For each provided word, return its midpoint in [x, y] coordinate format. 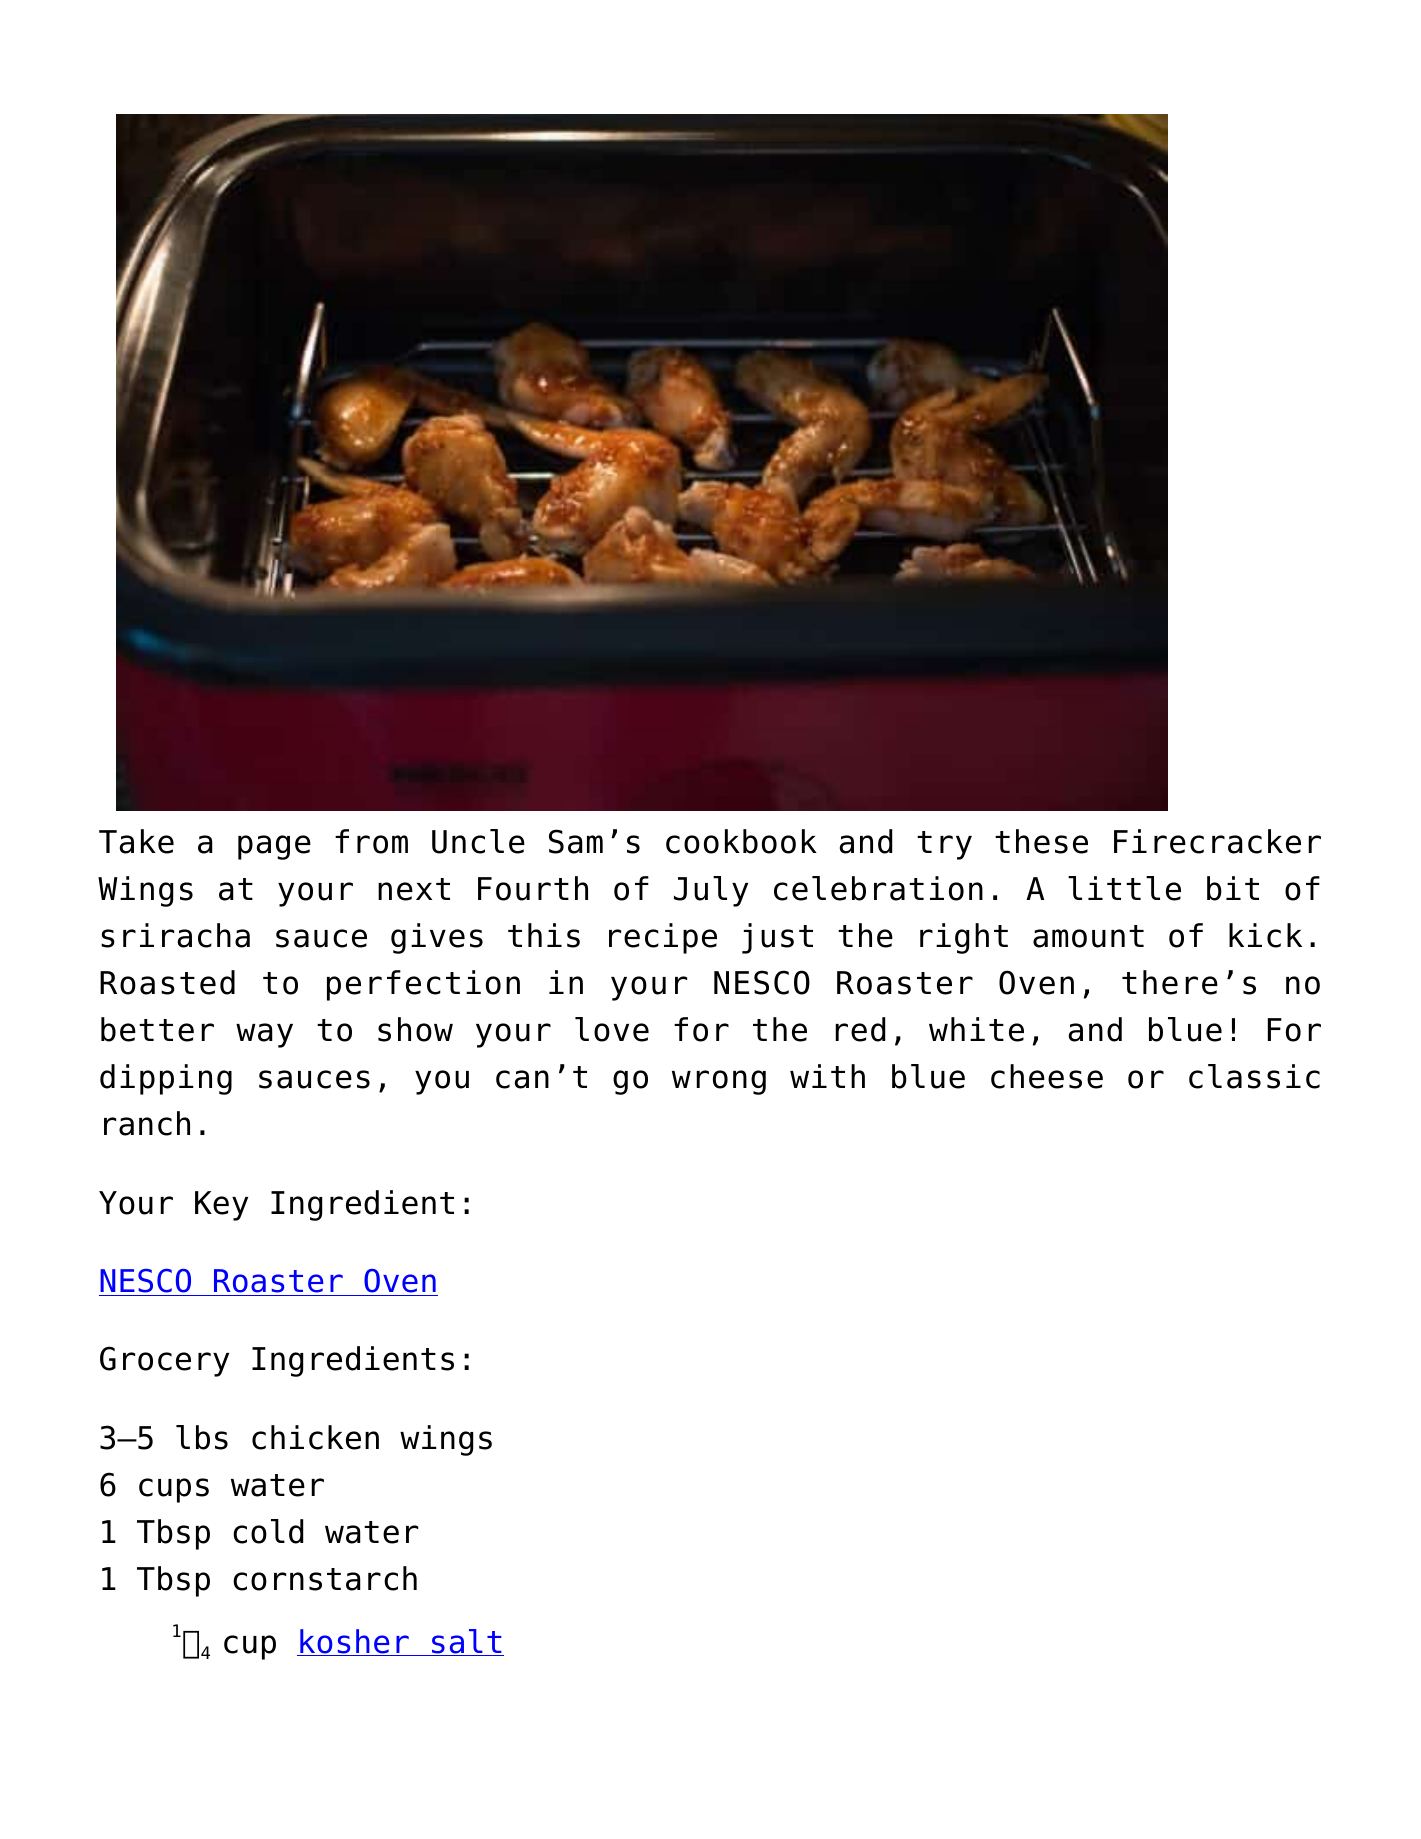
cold [268, 1531]
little [1124, 888]
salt [467, 1642]
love [612, 1029]
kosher [354, 1642]
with [827, 1076]
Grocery [164, 1361]
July [711, 891]
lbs [202, 1437]
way [264, 1035]
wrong [719, 1082]
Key [221, 1206]
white [976, 1029]
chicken [315, 1437]
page [274, 847]
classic [1254, 1076]
